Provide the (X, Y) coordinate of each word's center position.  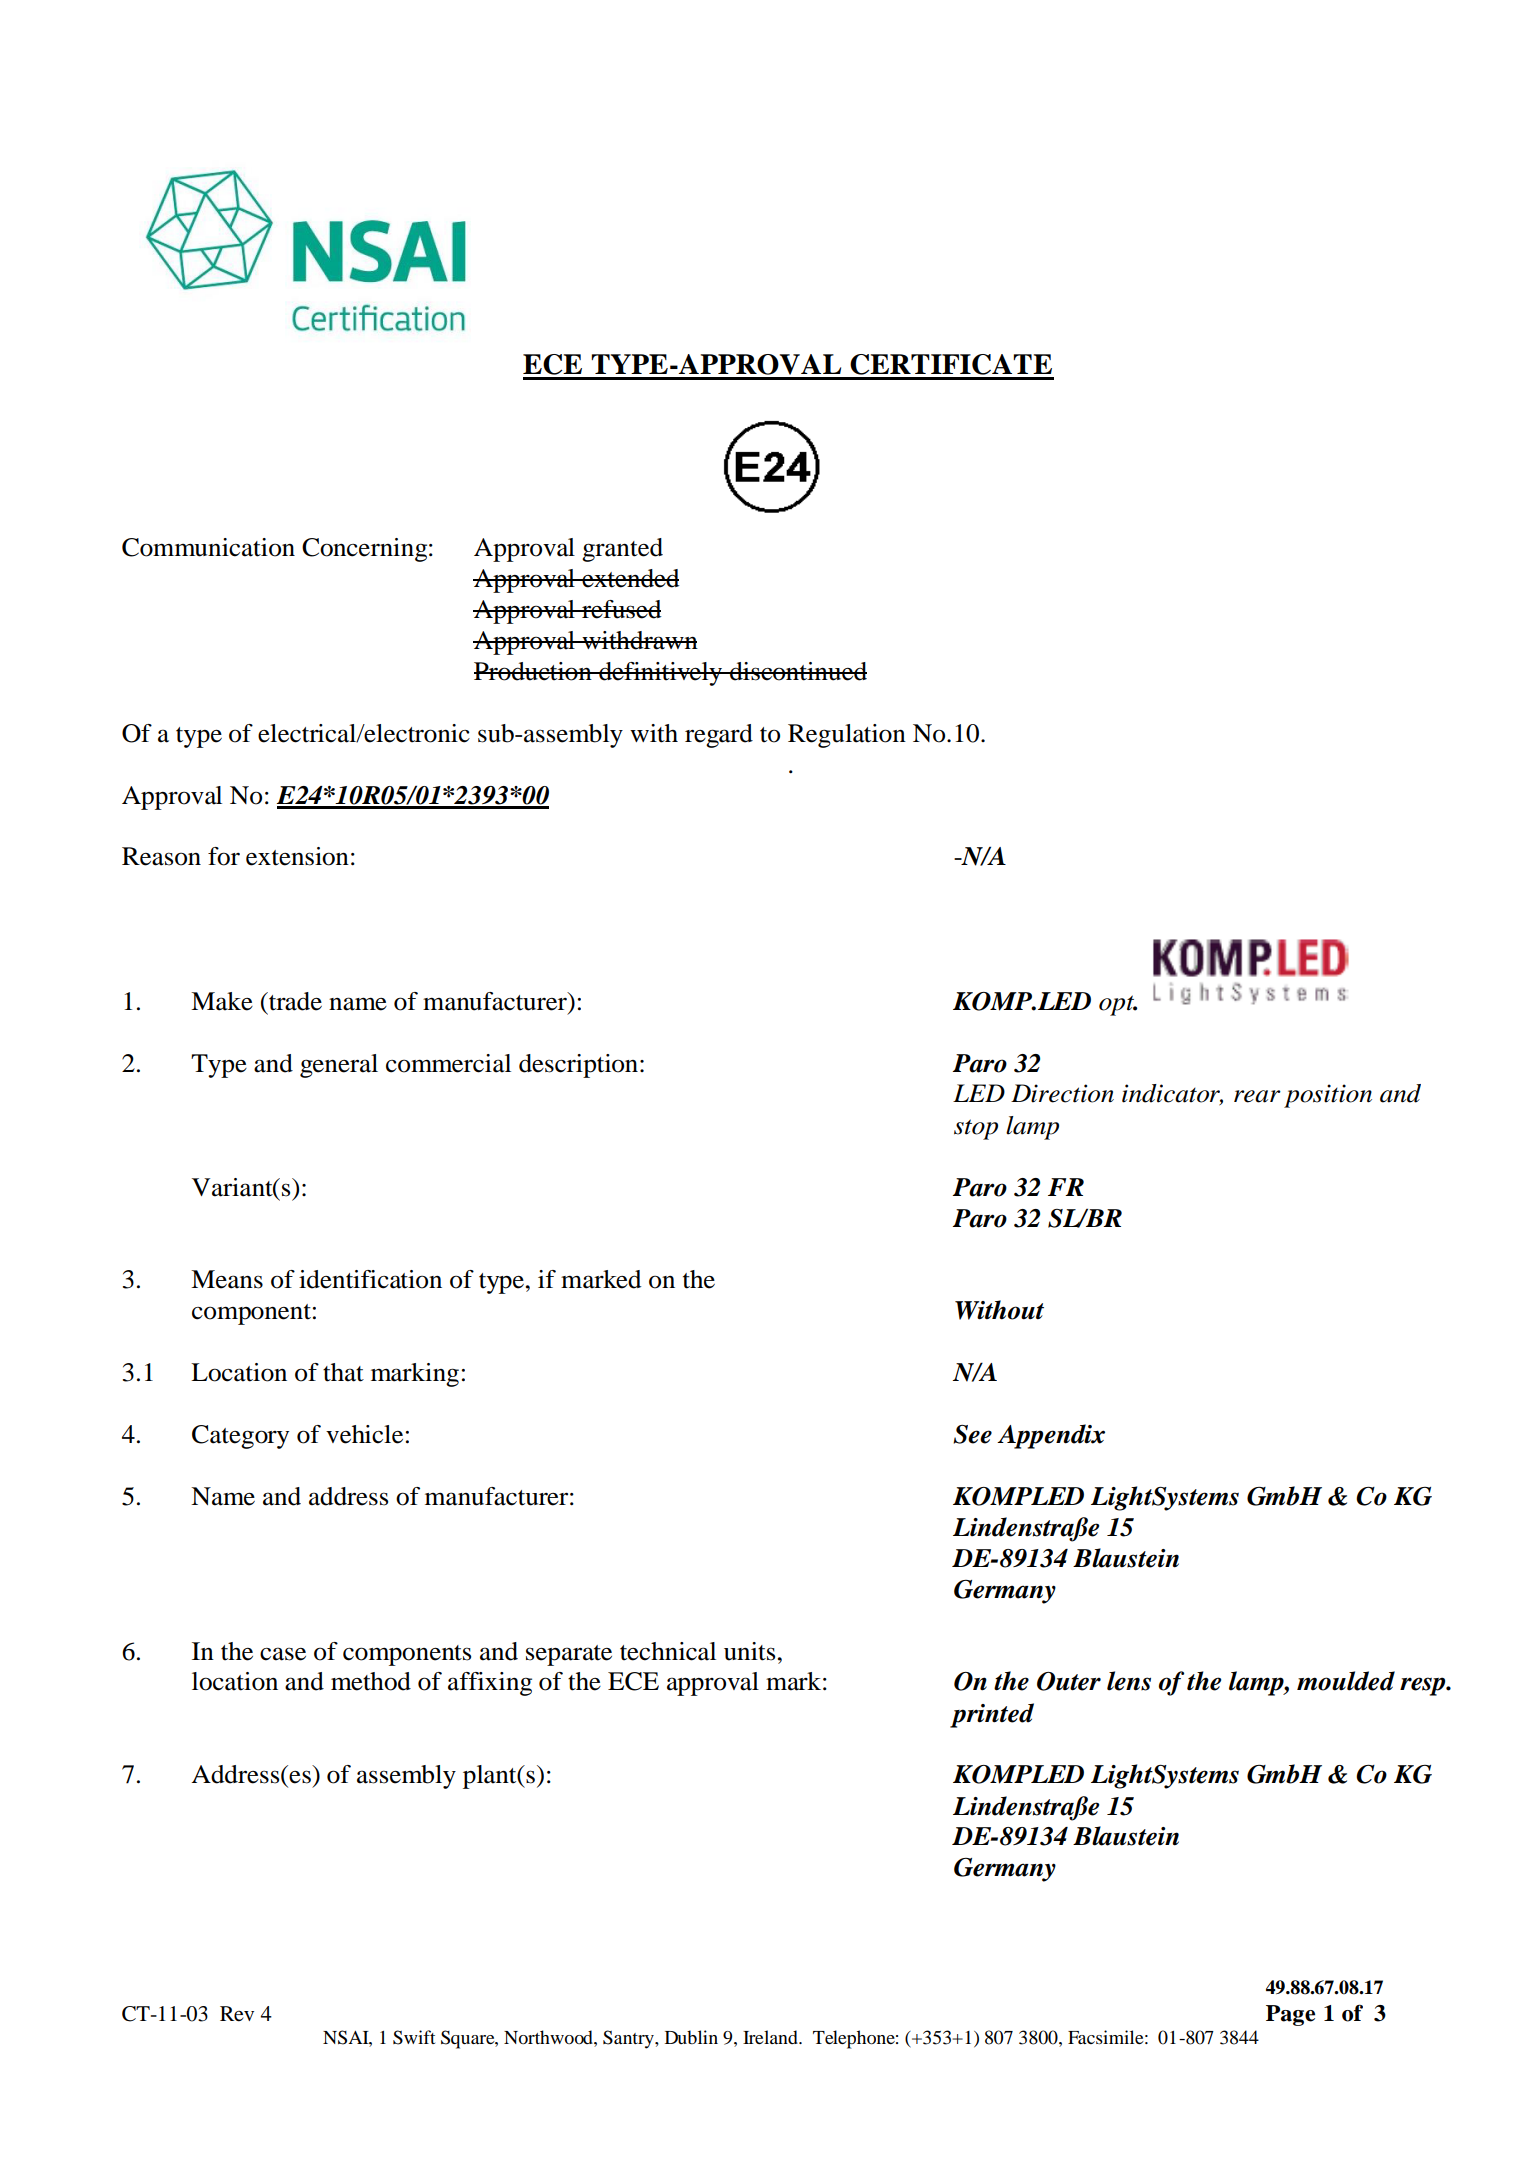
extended (629, 578)
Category (240, 1437)
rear (1257, 1096)
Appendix (1051, 1436)
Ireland (771, 2037)
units (749, 1651)
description (580, 1066)
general (339, 1066)
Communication (208, 547)
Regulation (847, 736)
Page (1290, 2015)
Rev (237, 2014)
